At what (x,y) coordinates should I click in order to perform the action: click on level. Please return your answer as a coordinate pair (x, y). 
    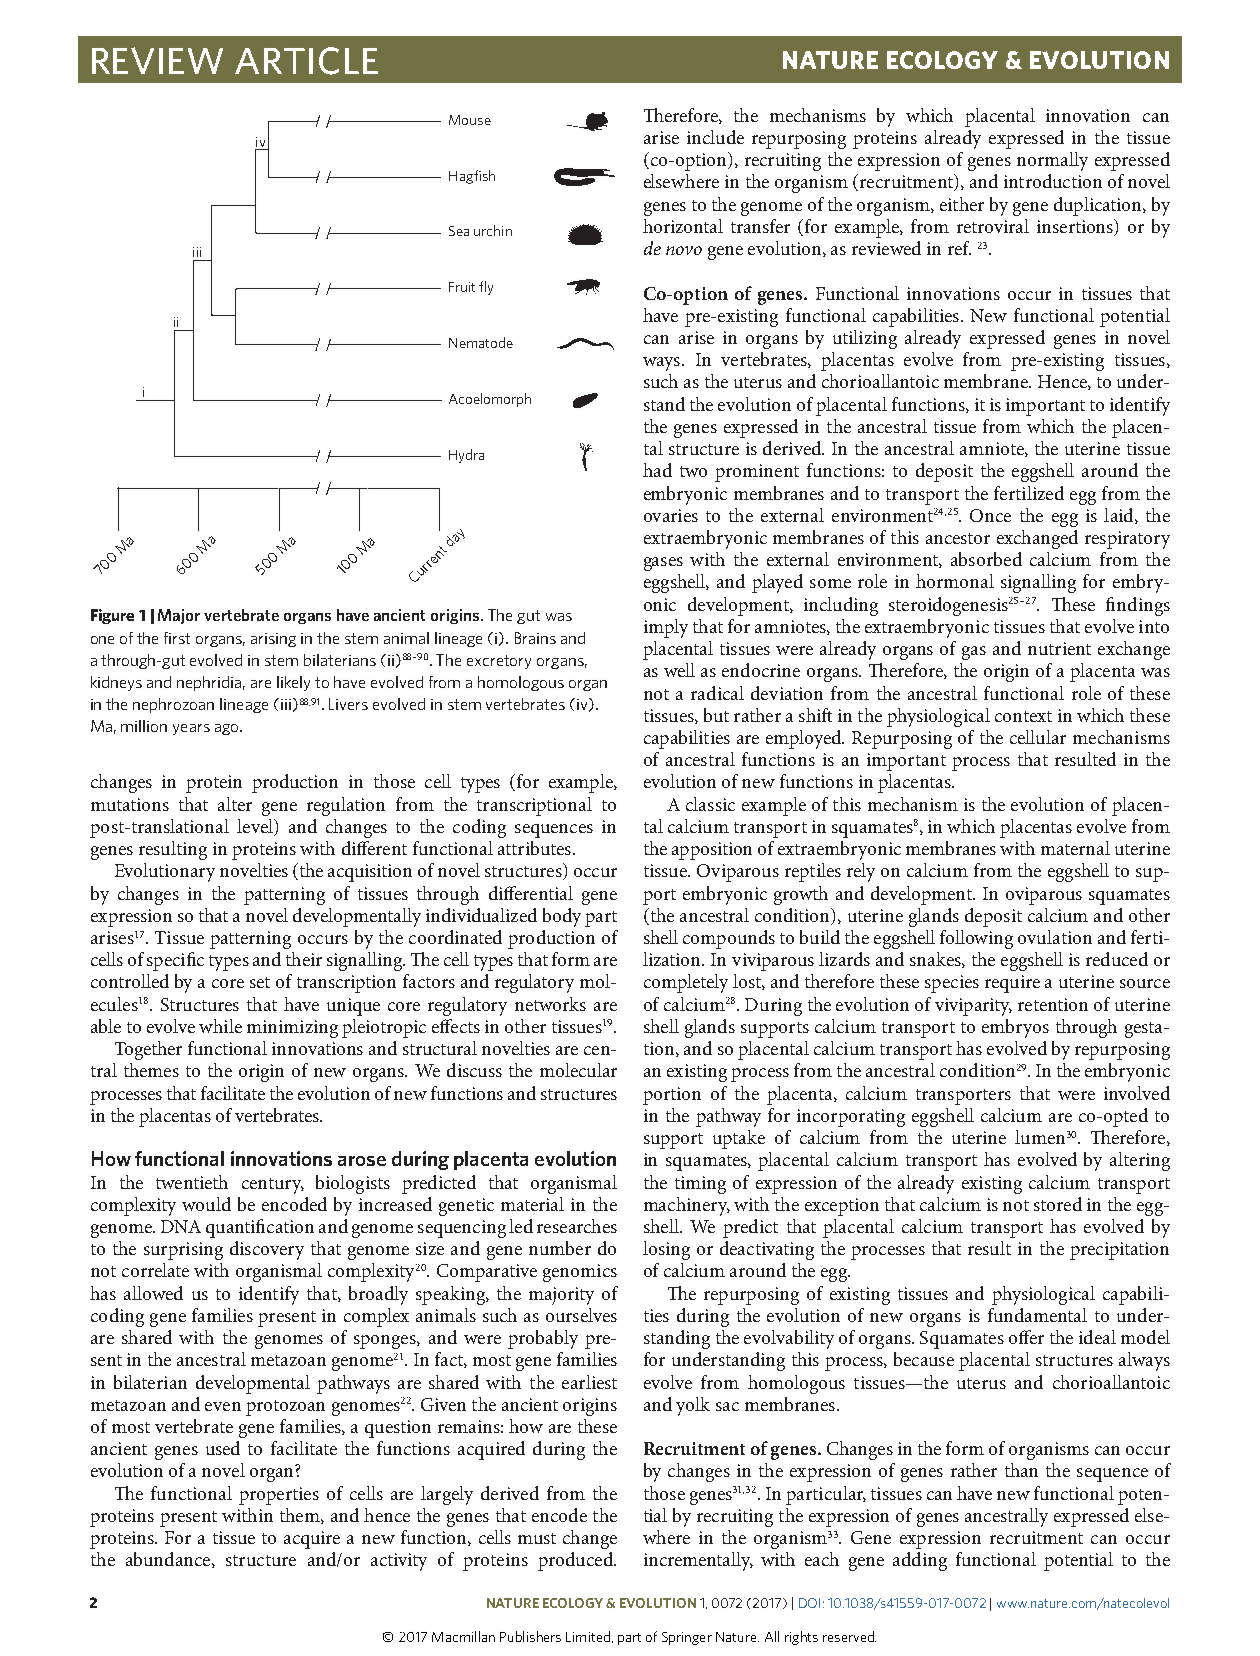
    Looking at the image, I should click on (256, 827).
